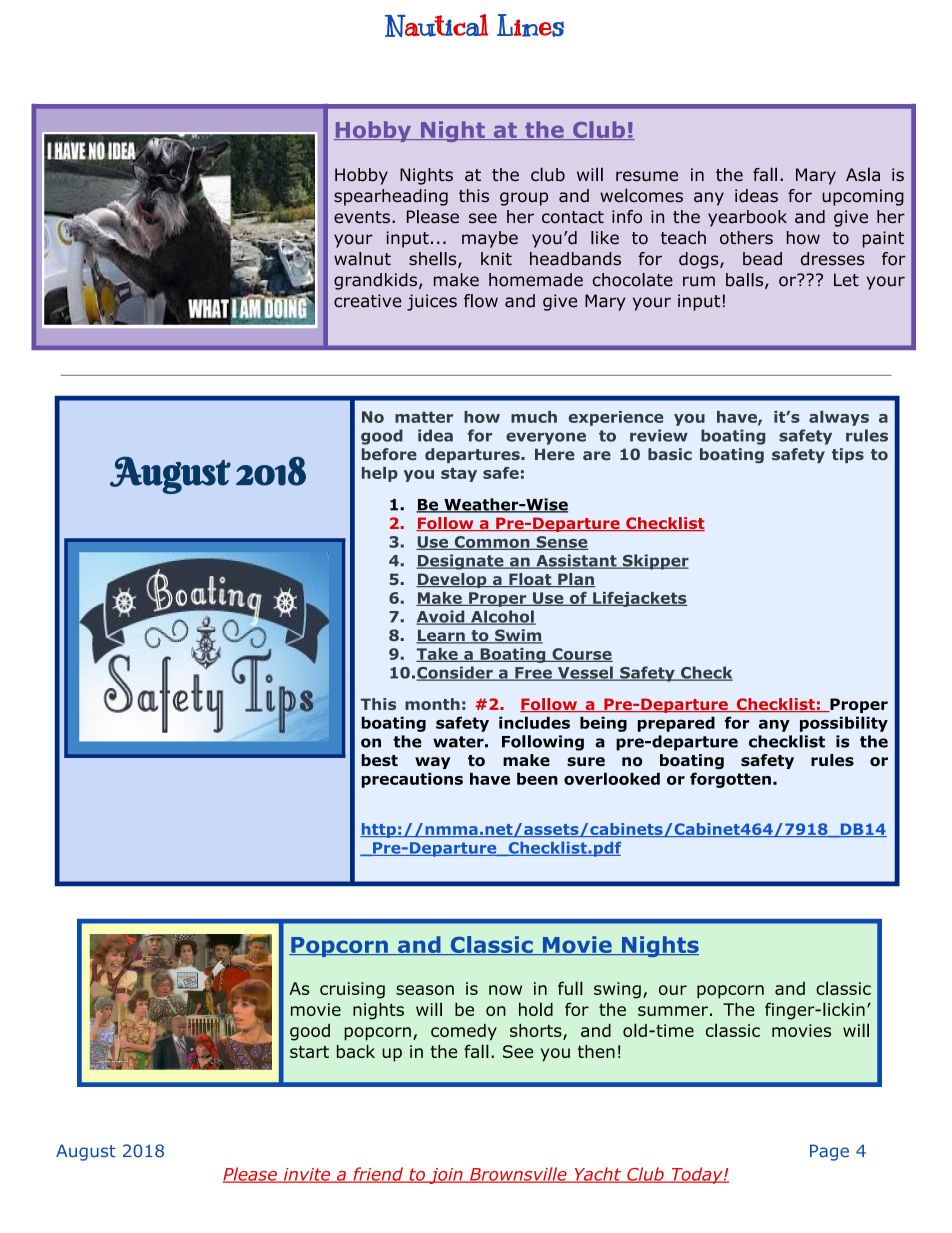 This screenshot has width=952, height=1233. What do you see at coordinates (848, 455) in the screenshot?
I see `tips` at bounding box center [848, 455].
